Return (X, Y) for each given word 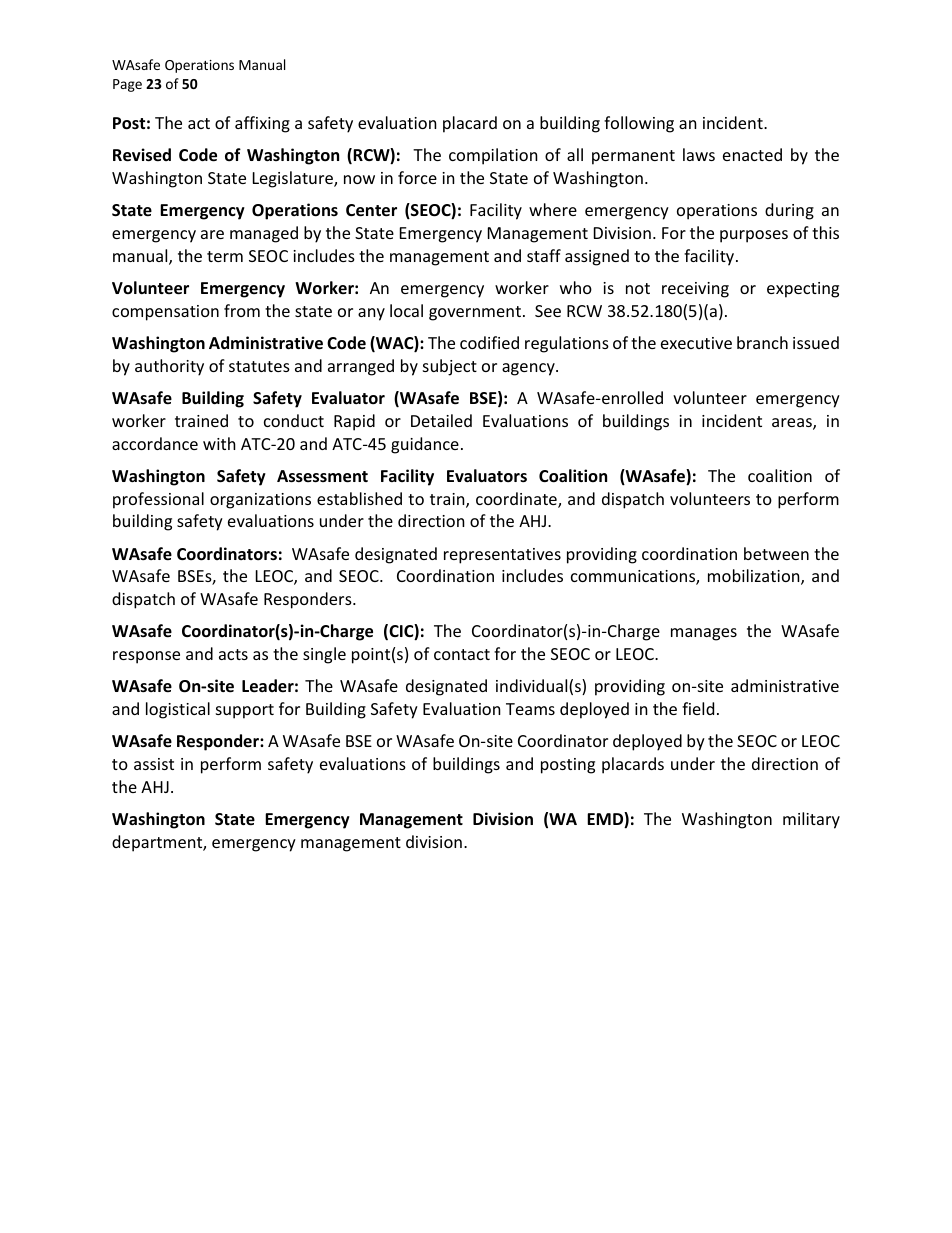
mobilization (755, 577)
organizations (260, 501)
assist (154, 764)
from (242, 310)
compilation (493, 156)
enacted (752, 154)
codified (489, 342)
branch (762, 342)
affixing (262, 124)
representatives (502, 556)
